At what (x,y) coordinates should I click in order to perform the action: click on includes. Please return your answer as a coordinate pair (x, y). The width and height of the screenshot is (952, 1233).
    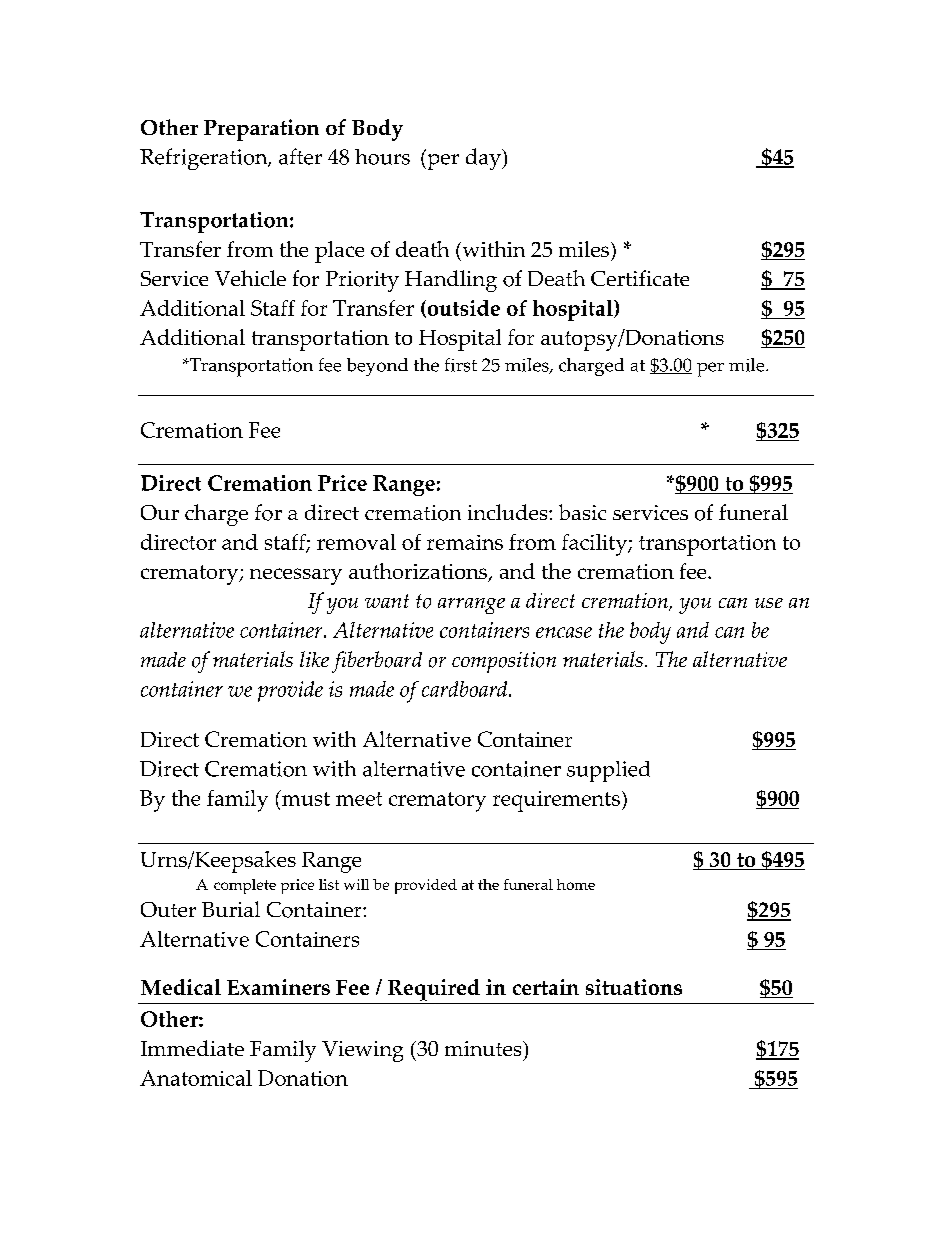
    Looking at the image, I should click on (509, 512).
